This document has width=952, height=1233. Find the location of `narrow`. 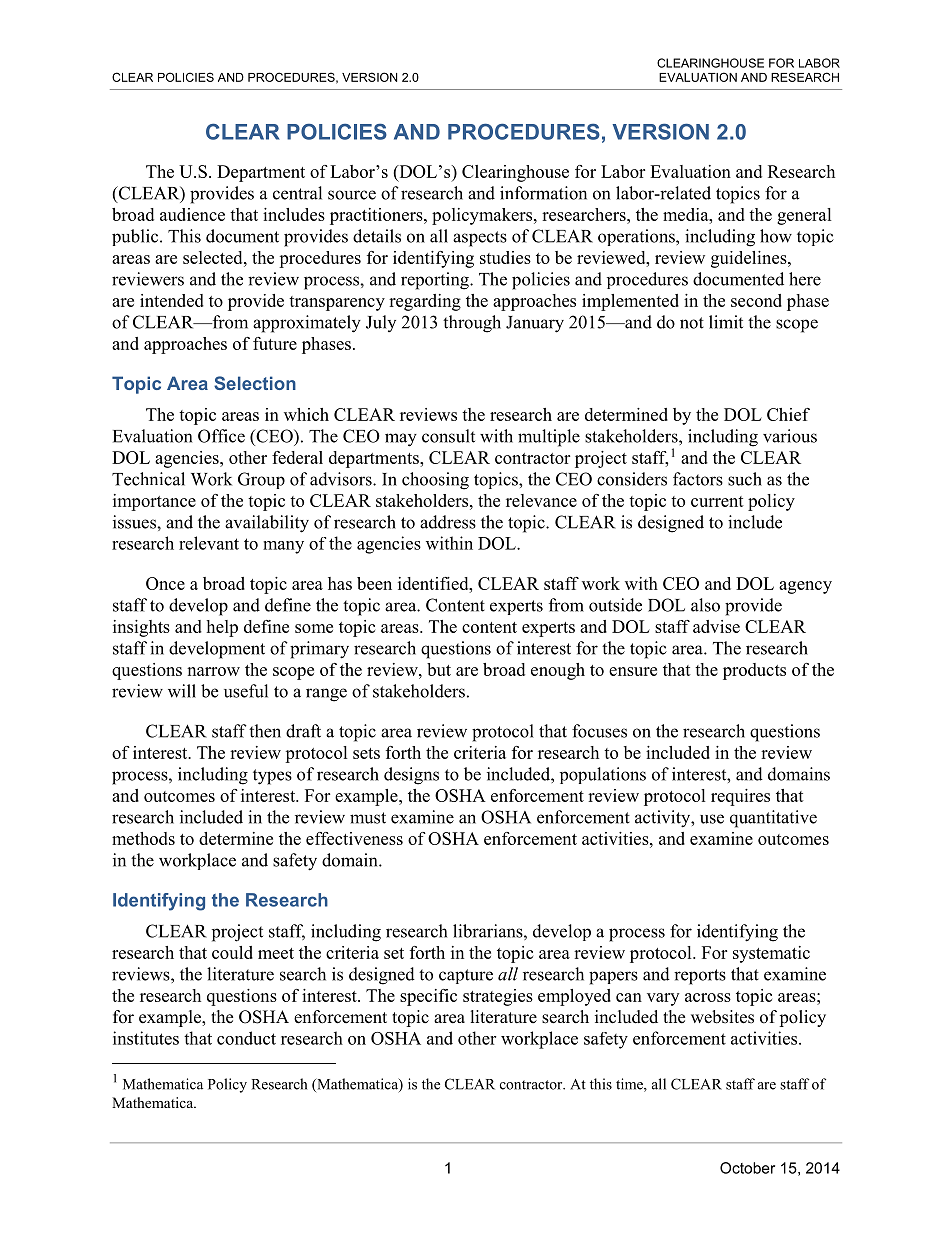

narrow is located at coordinates (213, 671).
